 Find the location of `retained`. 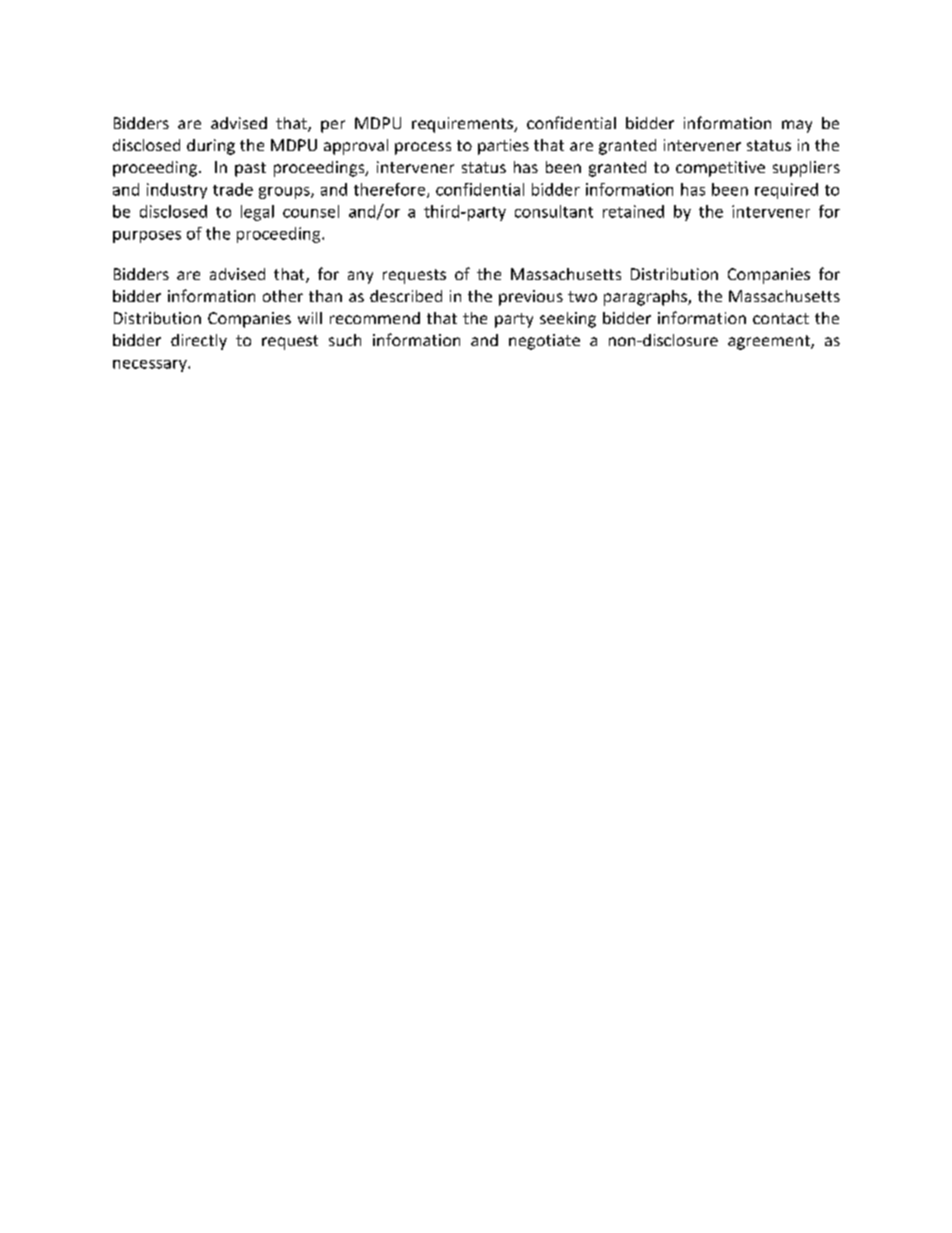

retained is located at coordinates (633, 211).
